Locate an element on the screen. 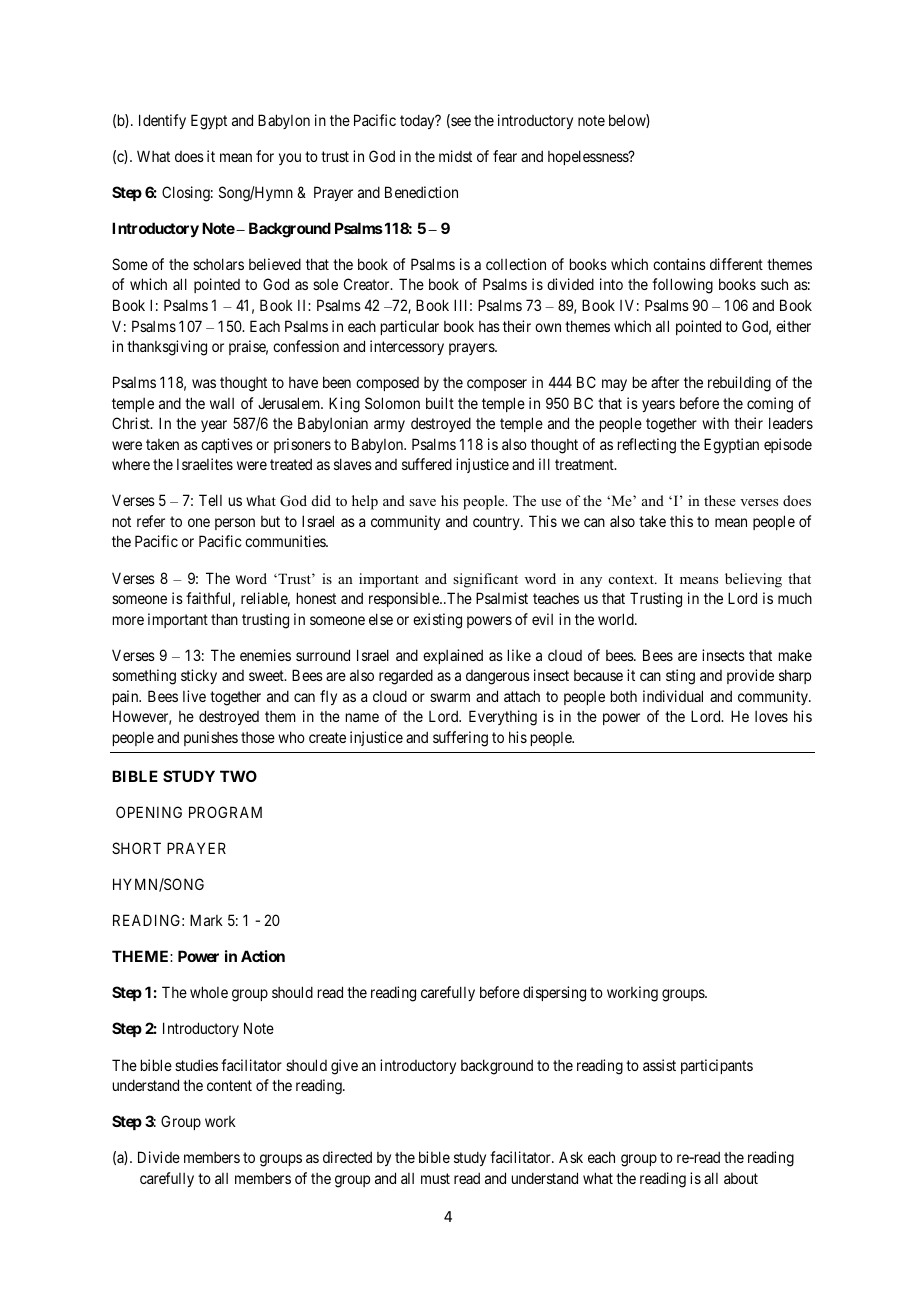 The height and width of the screenshot is (1308, 924). must is located at coordinates (435, 1178).
